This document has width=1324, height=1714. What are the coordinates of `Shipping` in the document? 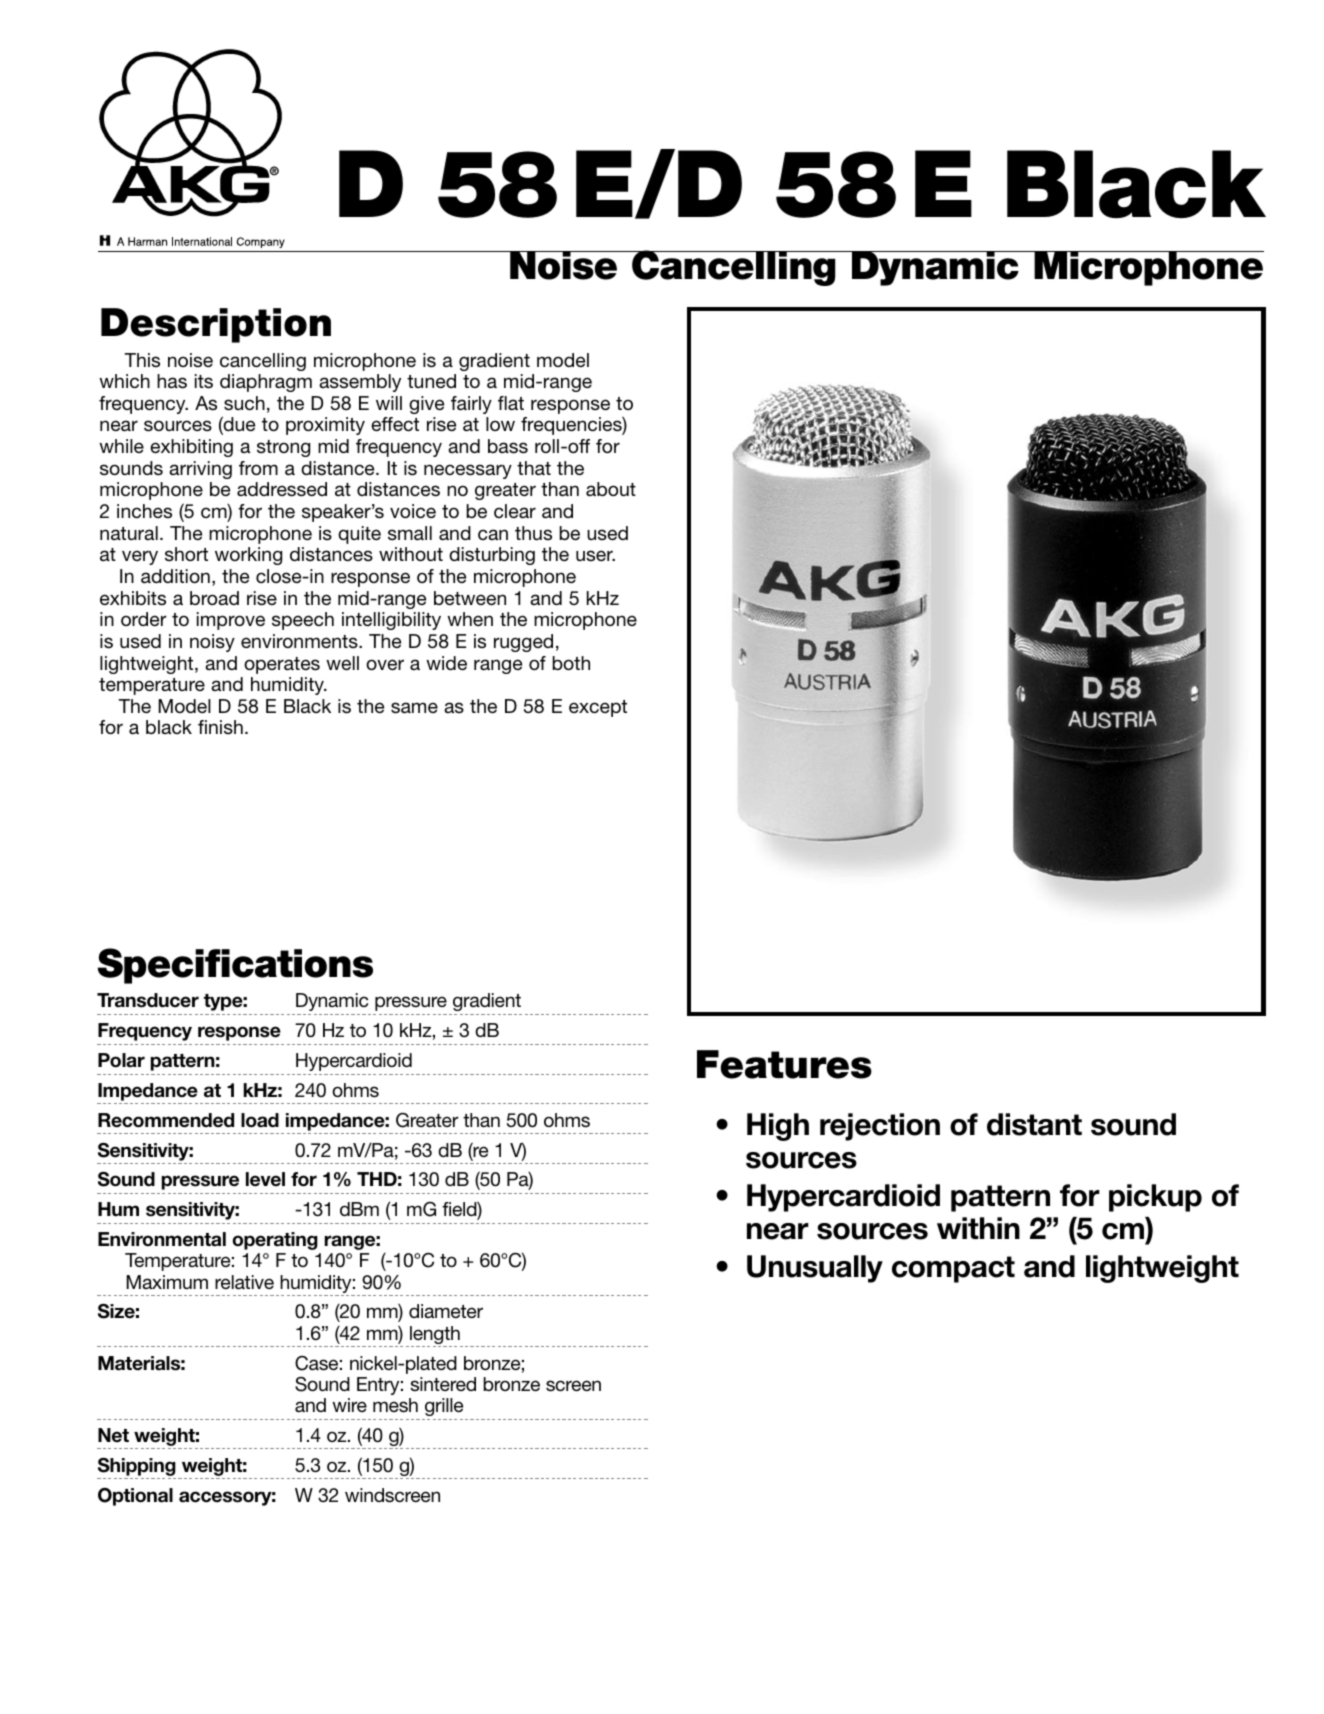 It's located at (137, 1466).
